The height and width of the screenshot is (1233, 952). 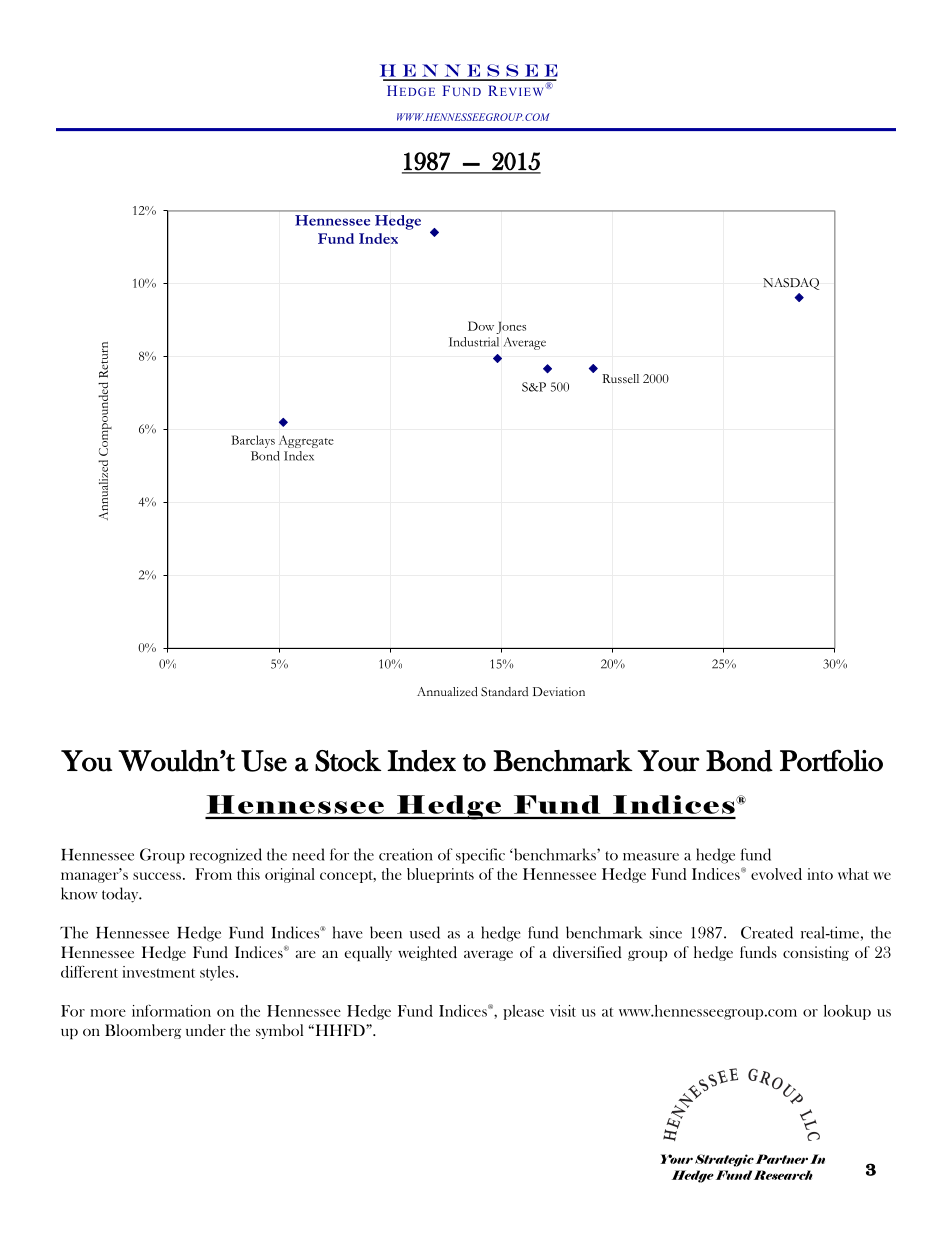 What do you see at coordinates (504, 691) in the screenshot?
I see `Standard` at bounding box center [504, 691].
